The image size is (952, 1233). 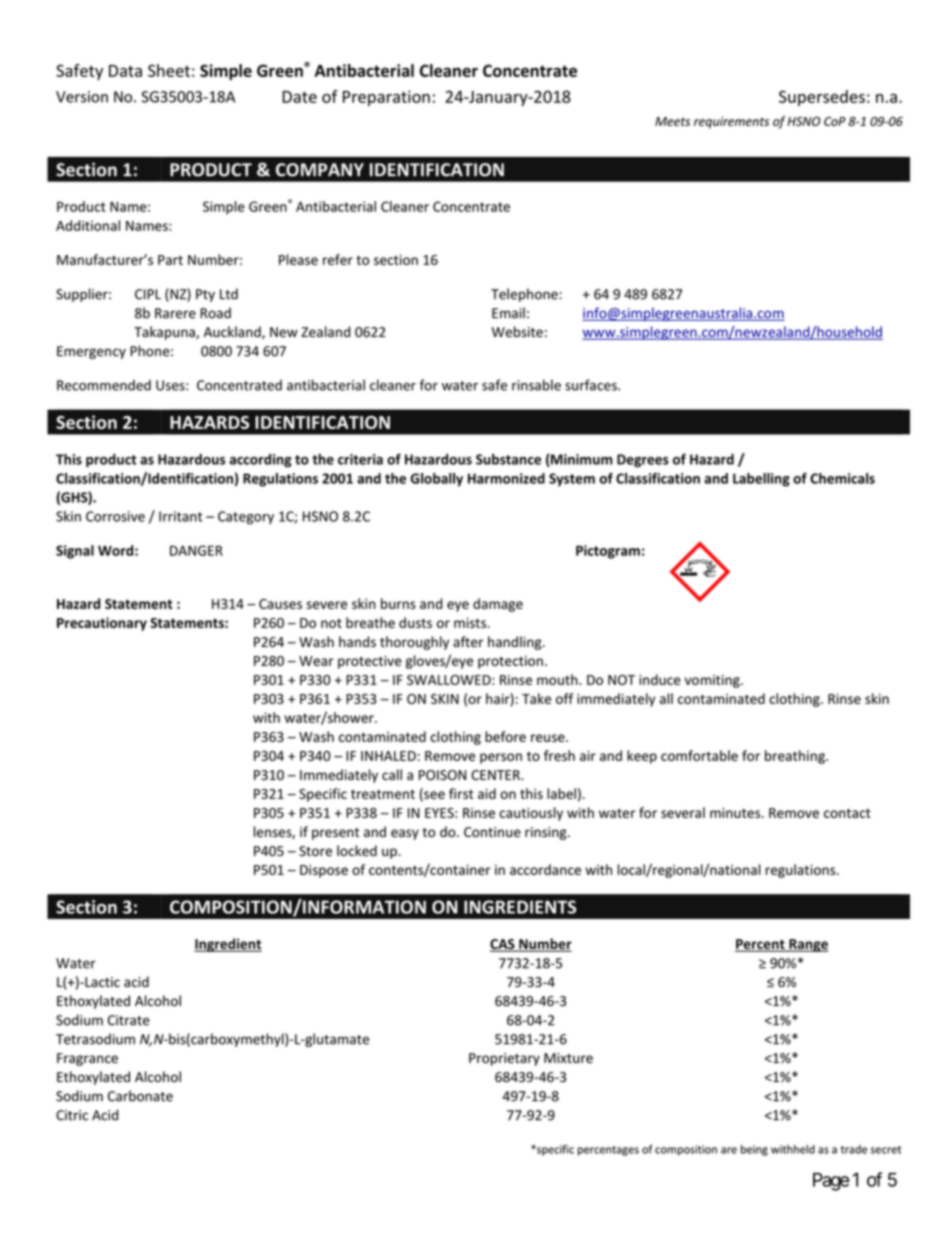 I want to click on Chemicals, so click(x=842, y=478).
